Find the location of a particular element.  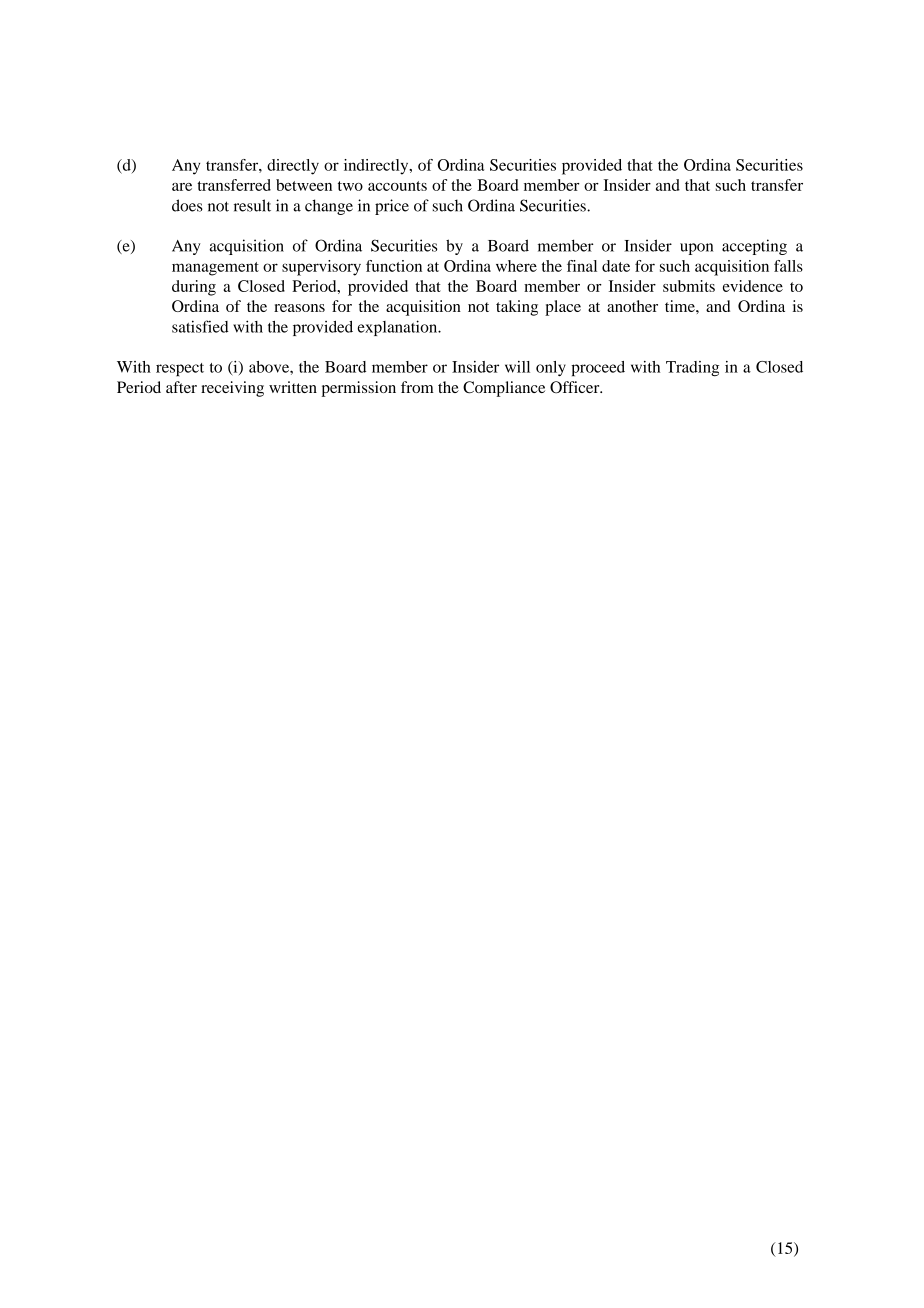

upon is located at coordinates (696, 249).
